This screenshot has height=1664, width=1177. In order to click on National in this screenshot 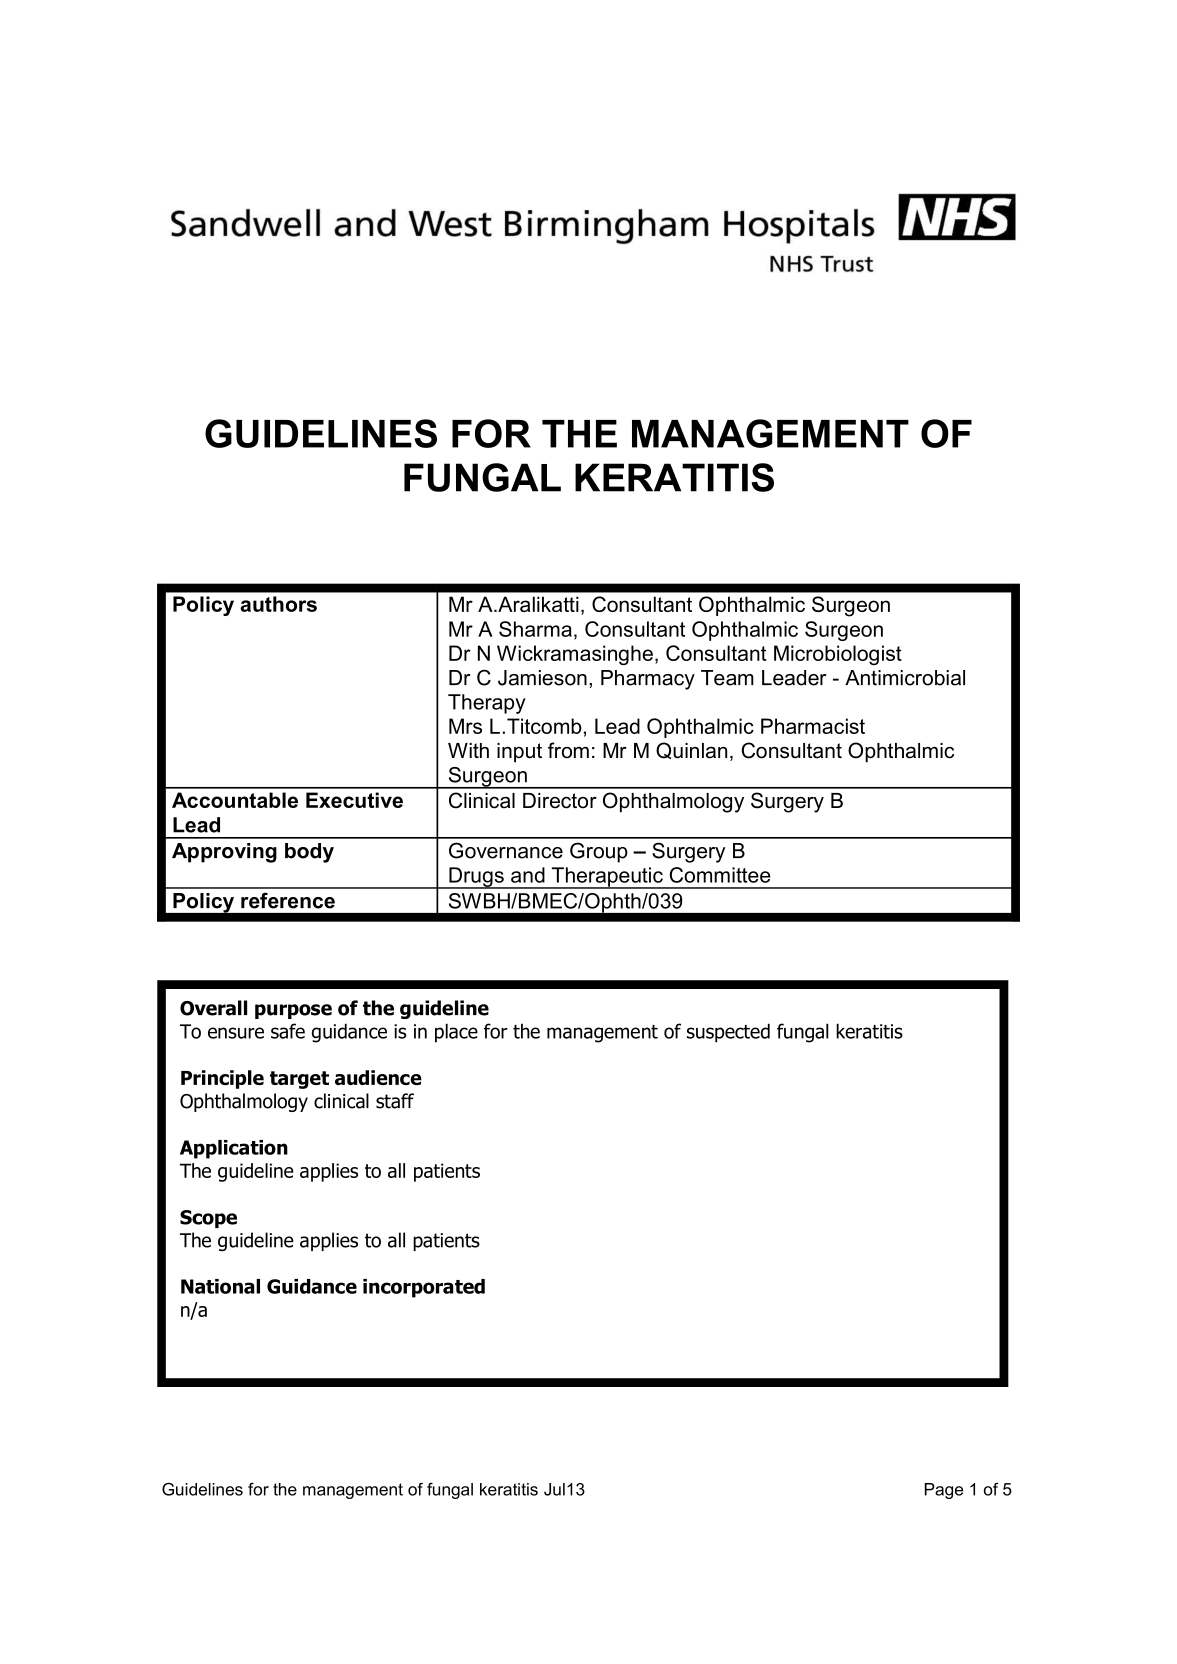, I will do `click(220, 1286)`.
